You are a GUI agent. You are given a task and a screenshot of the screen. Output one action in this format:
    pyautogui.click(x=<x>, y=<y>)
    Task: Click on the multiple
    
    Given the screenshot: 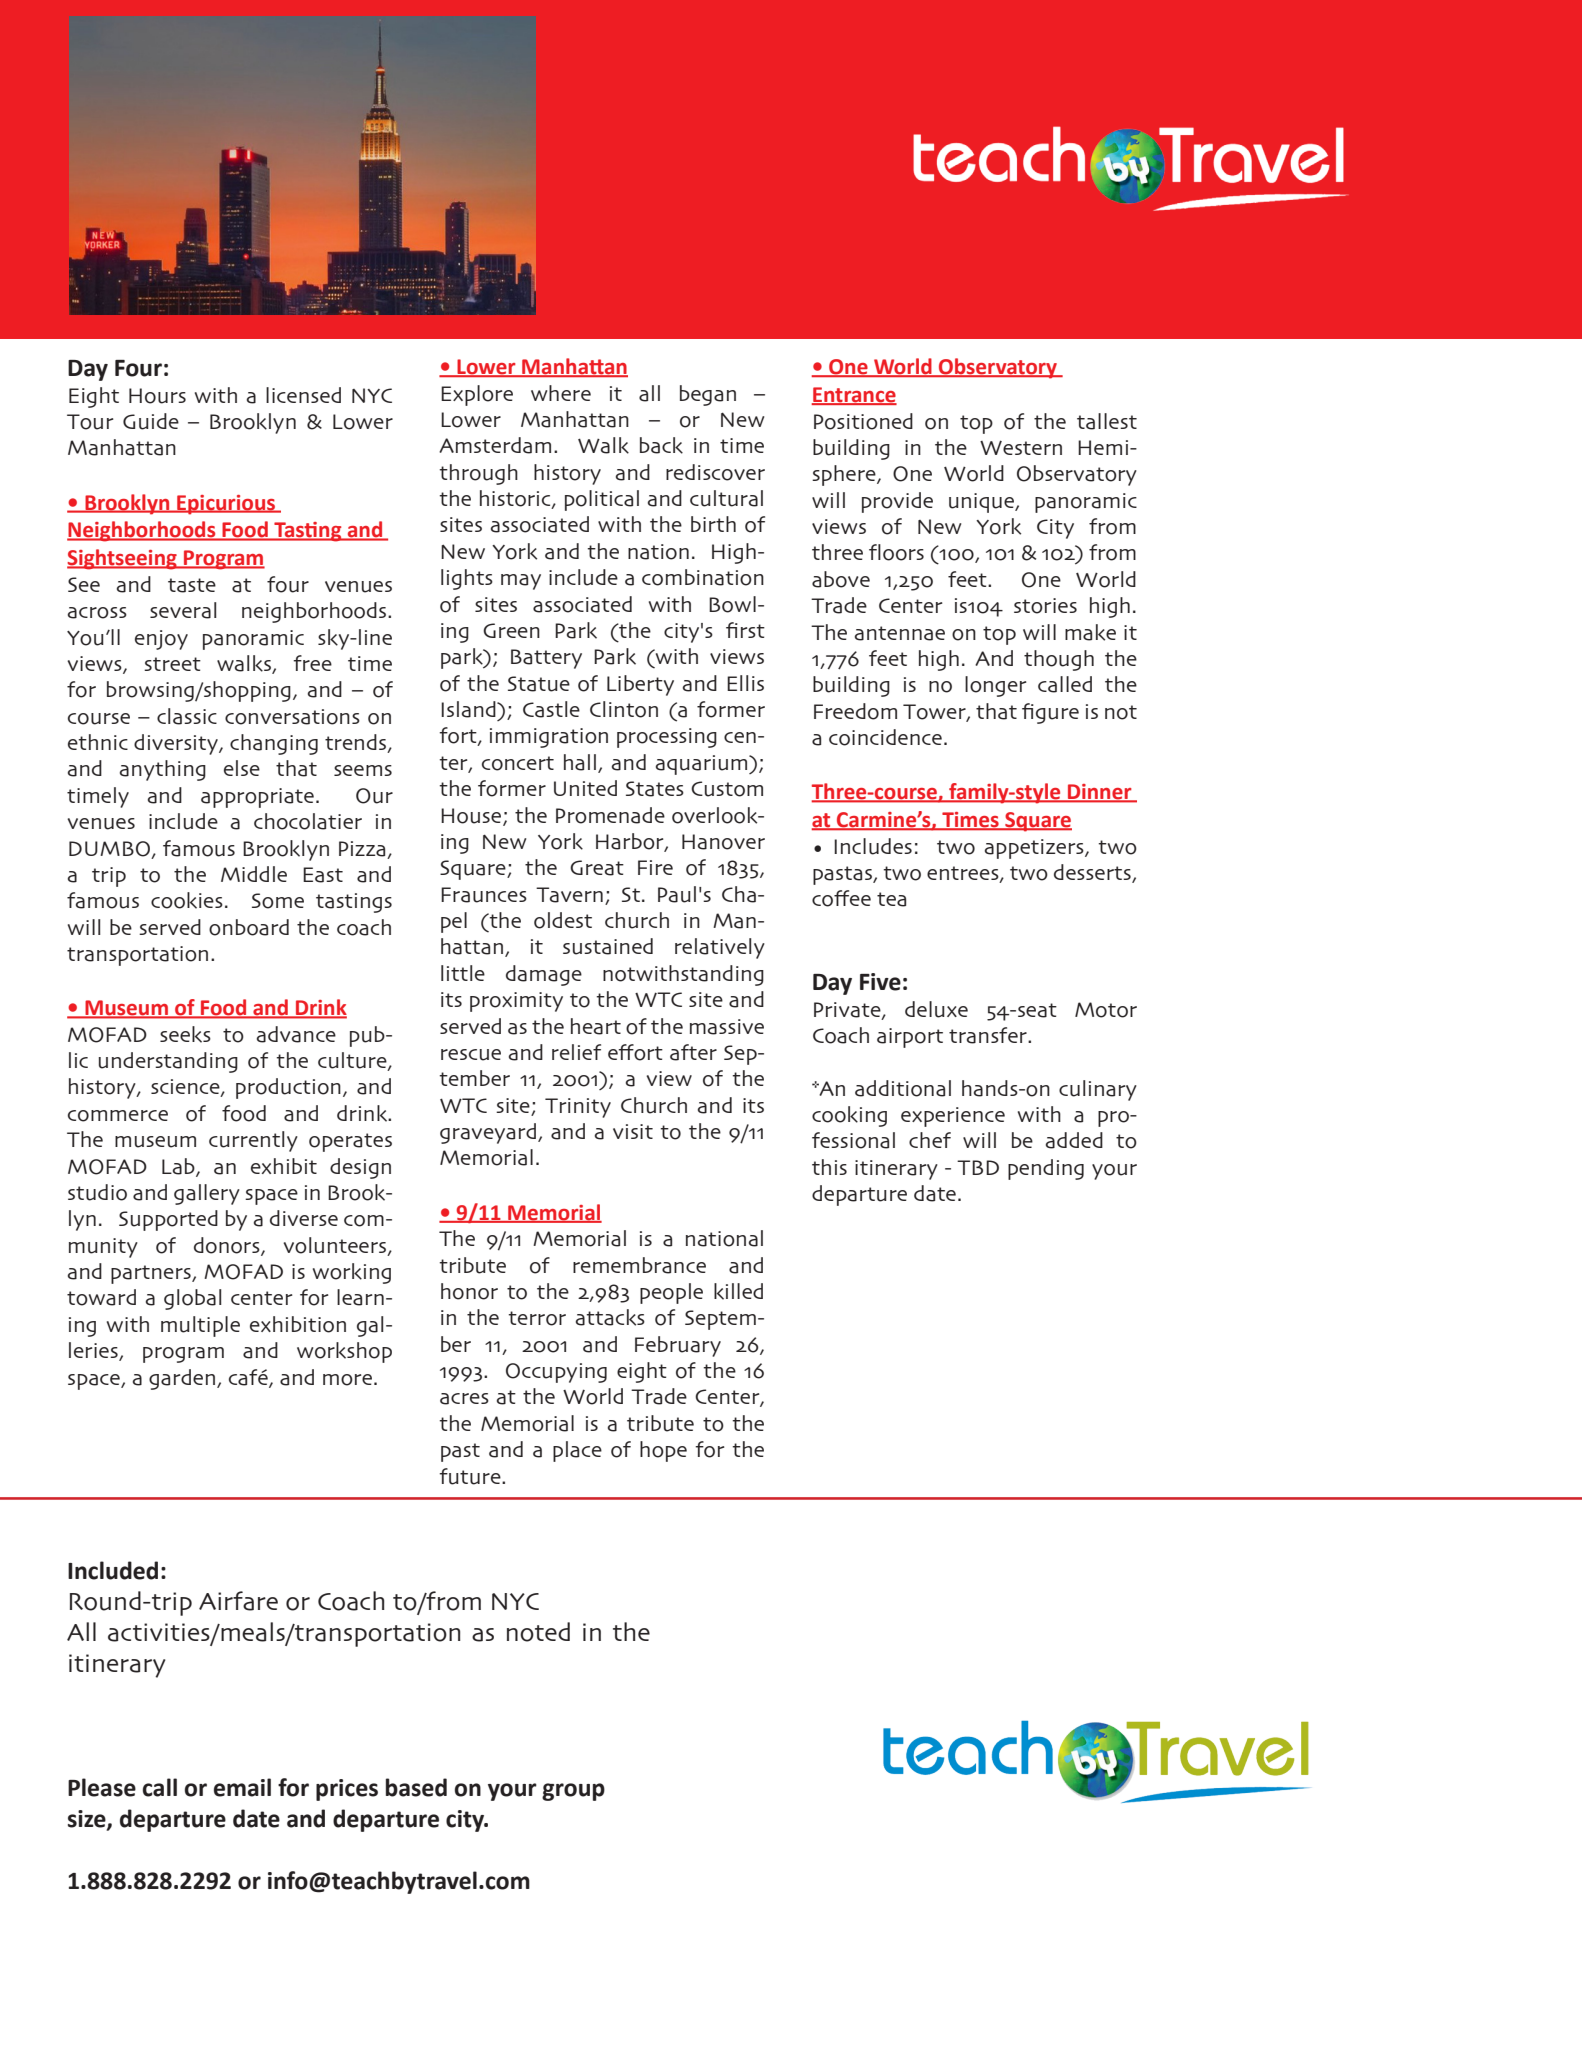 What is the action you would take?
    pyautogui.click(x=200, y=1326)
